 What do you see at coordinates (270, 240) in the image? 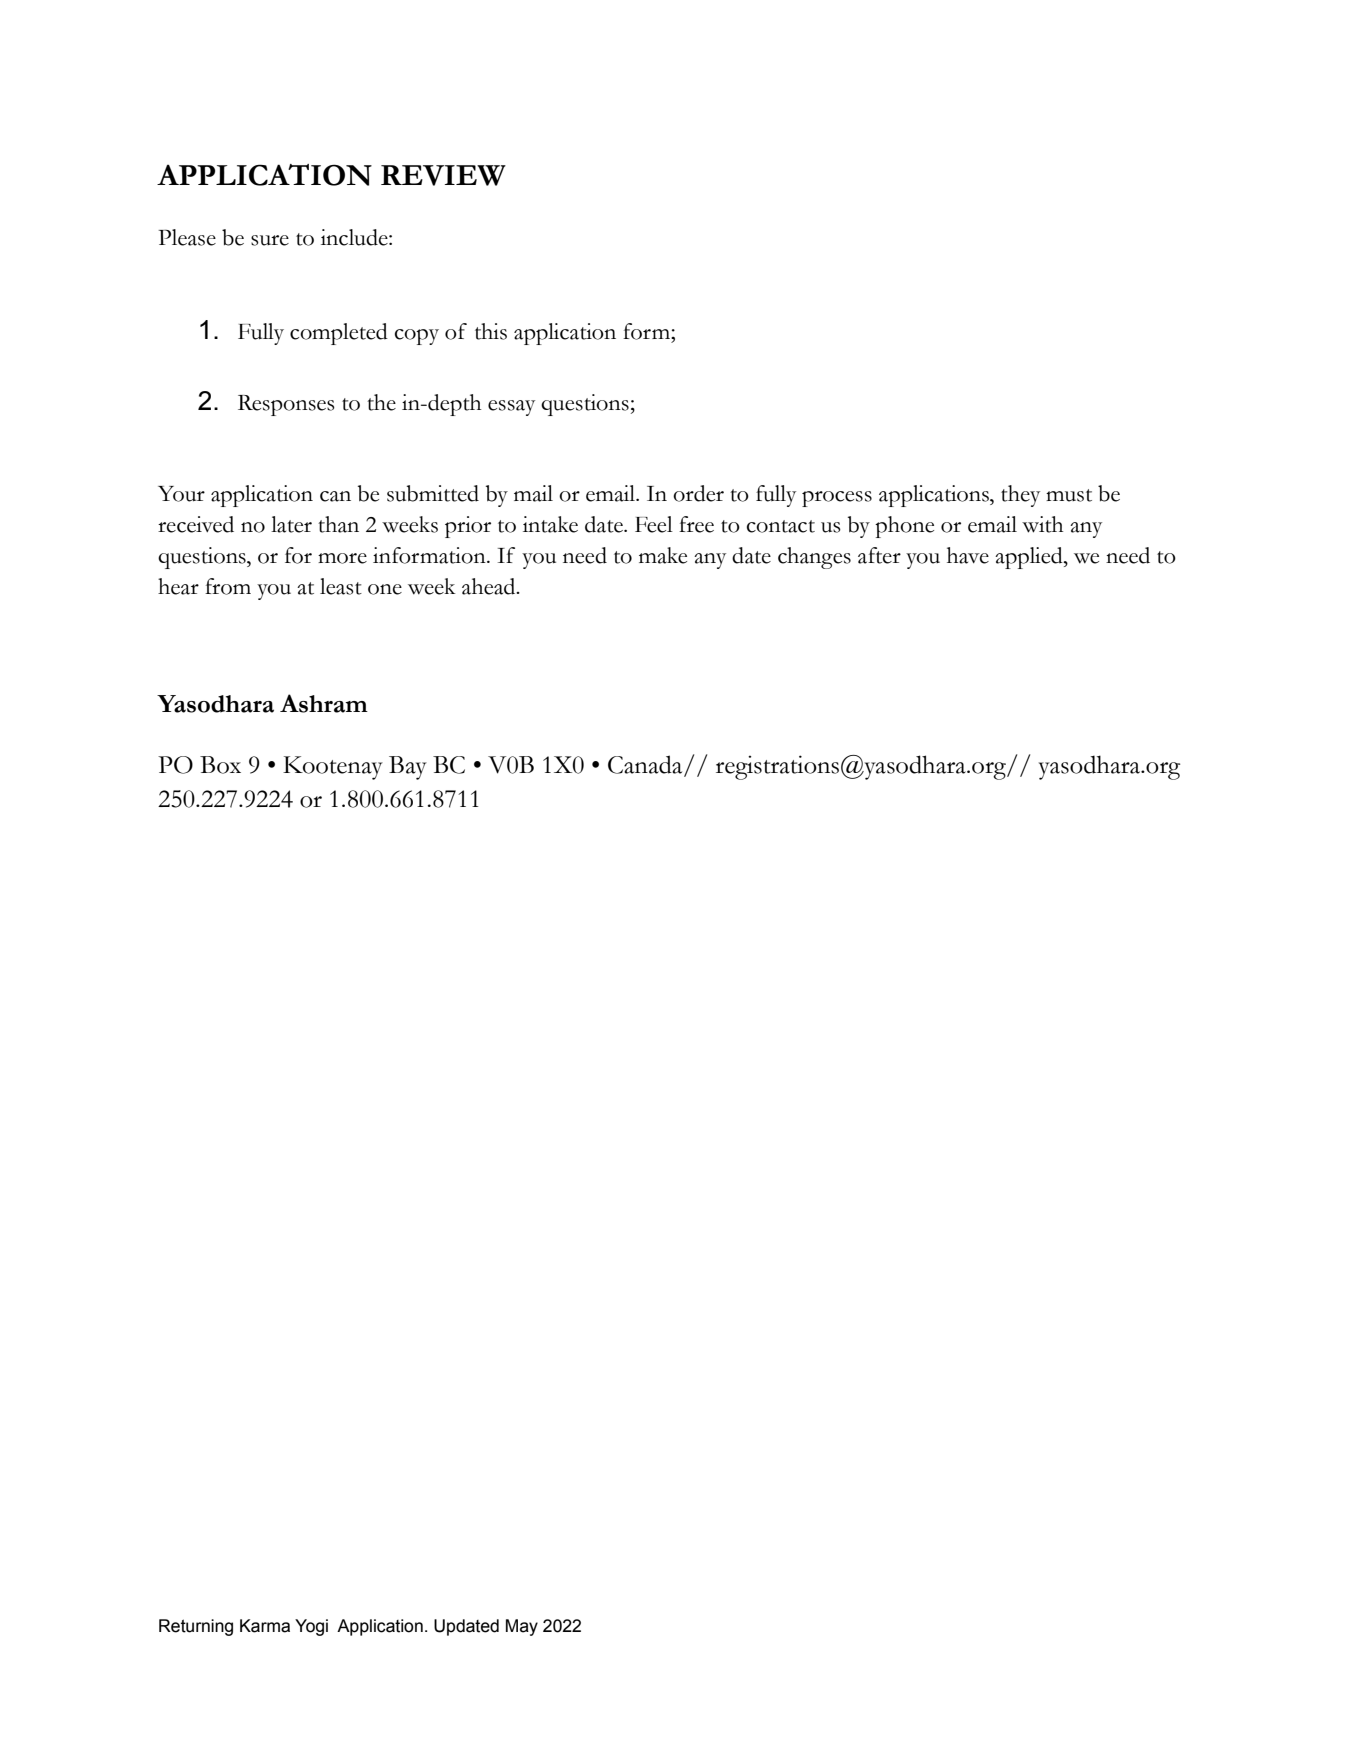
I see `sure` at bounding box center [270, 240].
